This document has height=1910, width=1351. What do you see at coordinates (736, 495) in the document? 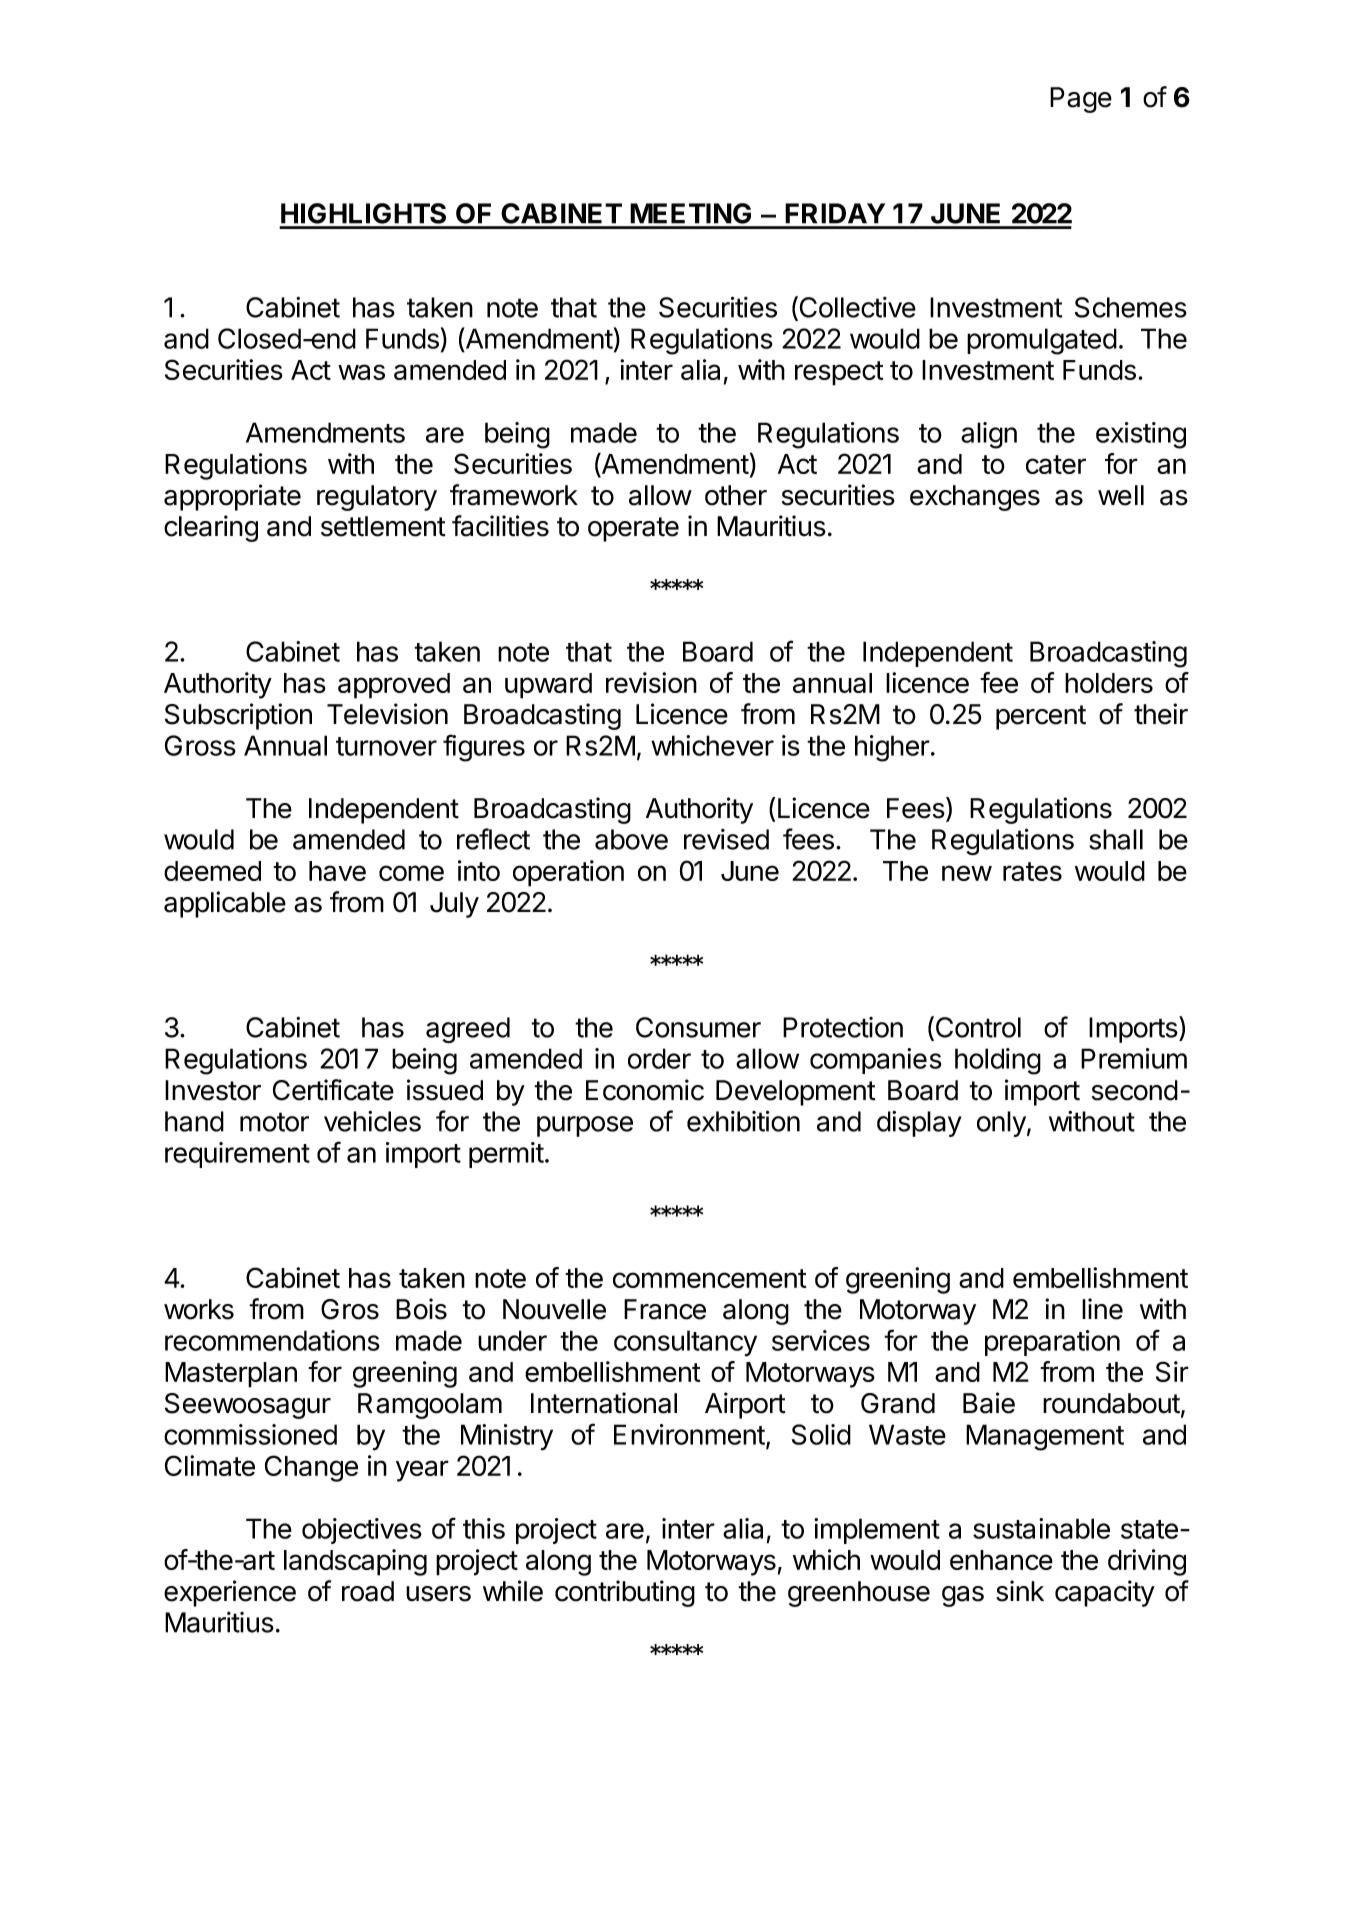
I see `other` at bounding box center [736, 495].
